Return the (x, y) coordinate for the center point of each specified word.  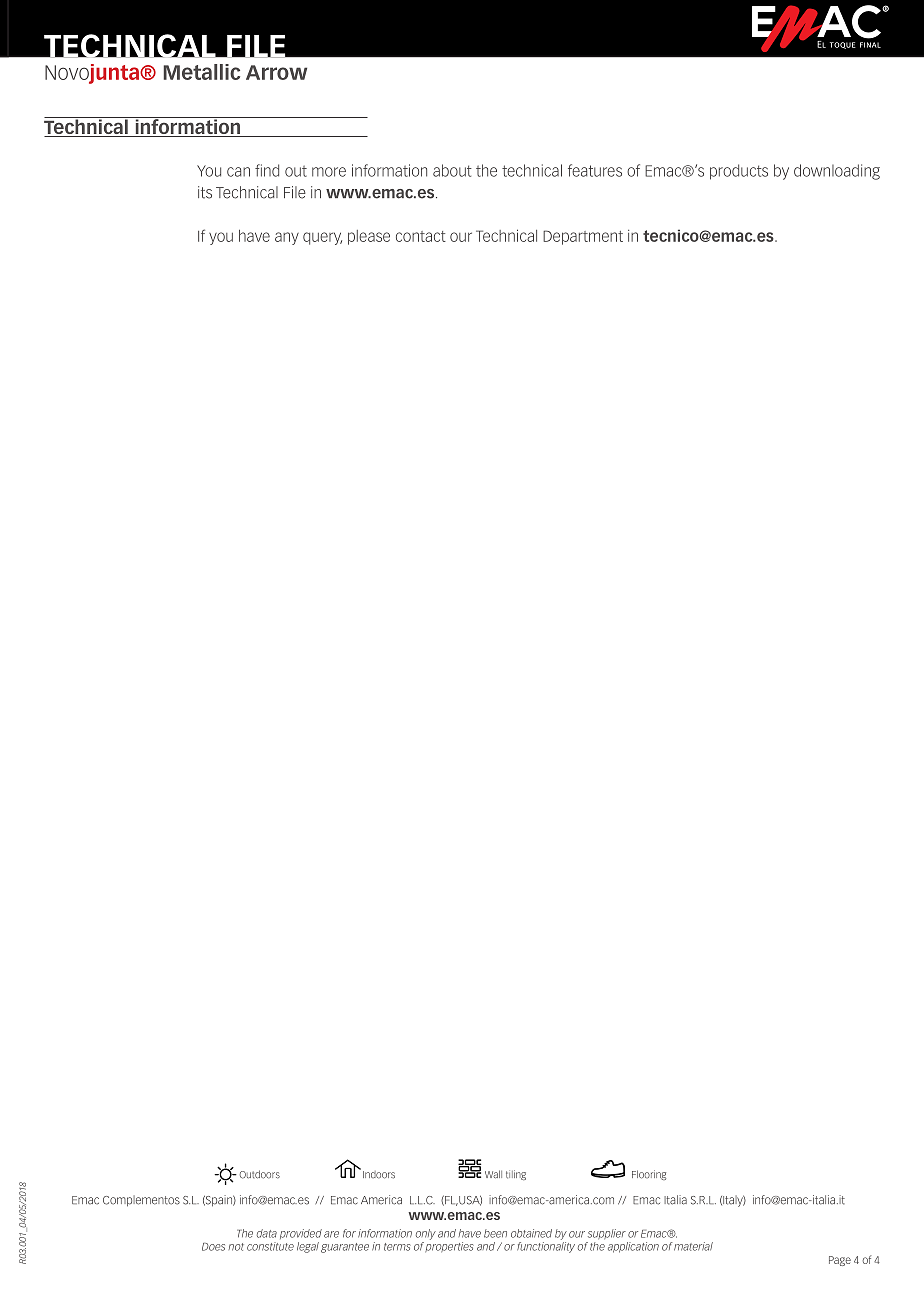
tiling (516, 1175)
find (267, 170)
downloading (837, 172)
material (693, 1246)
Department (583, 237)
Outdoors (260, 1174)
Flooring (649, 1175)
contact (421, 236)
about (452, 170)
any (287, 238)
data (267, 1233)
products (739, 172)
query (322, 238)
